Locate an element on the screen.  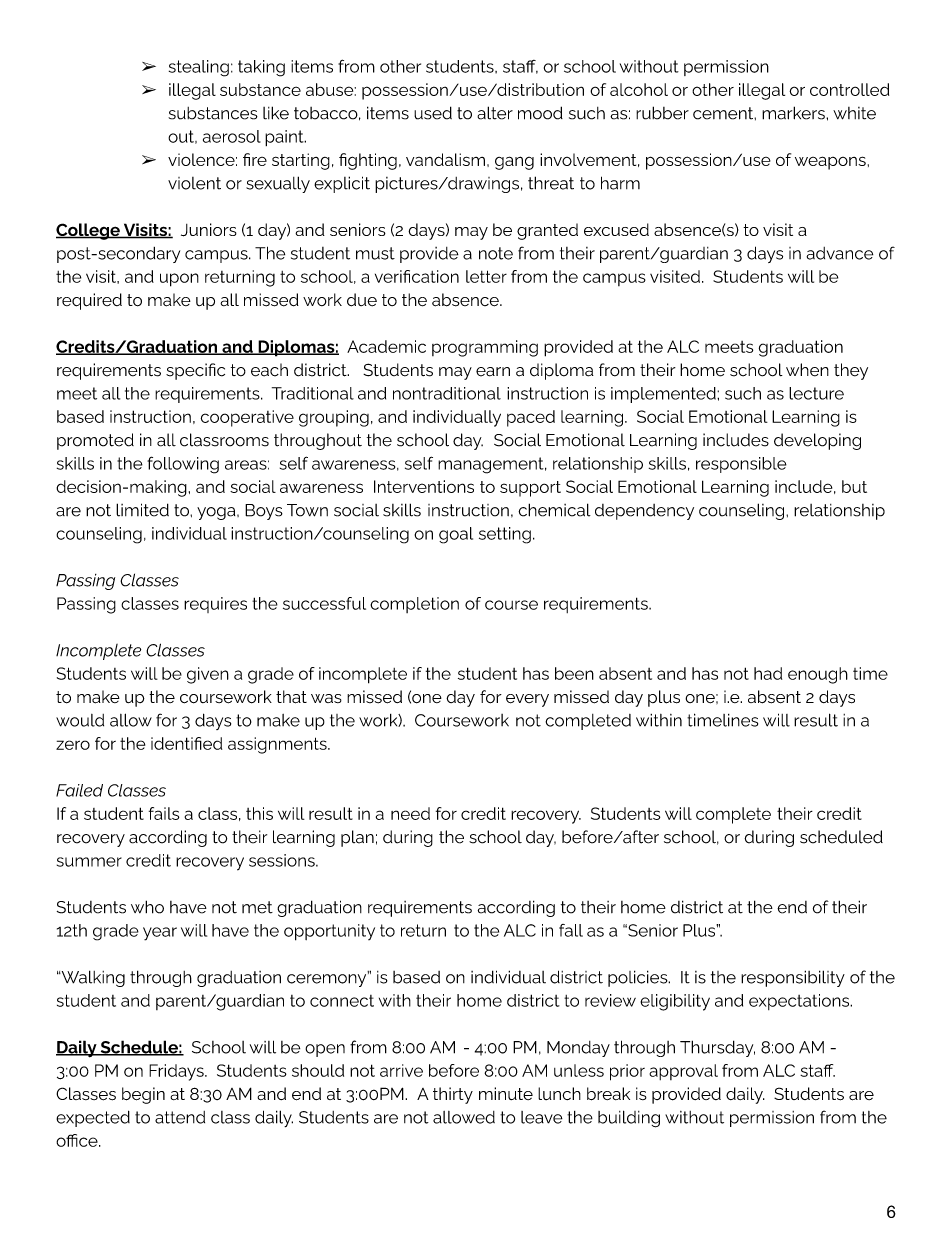
paced is located at coordinates (531, 418).
